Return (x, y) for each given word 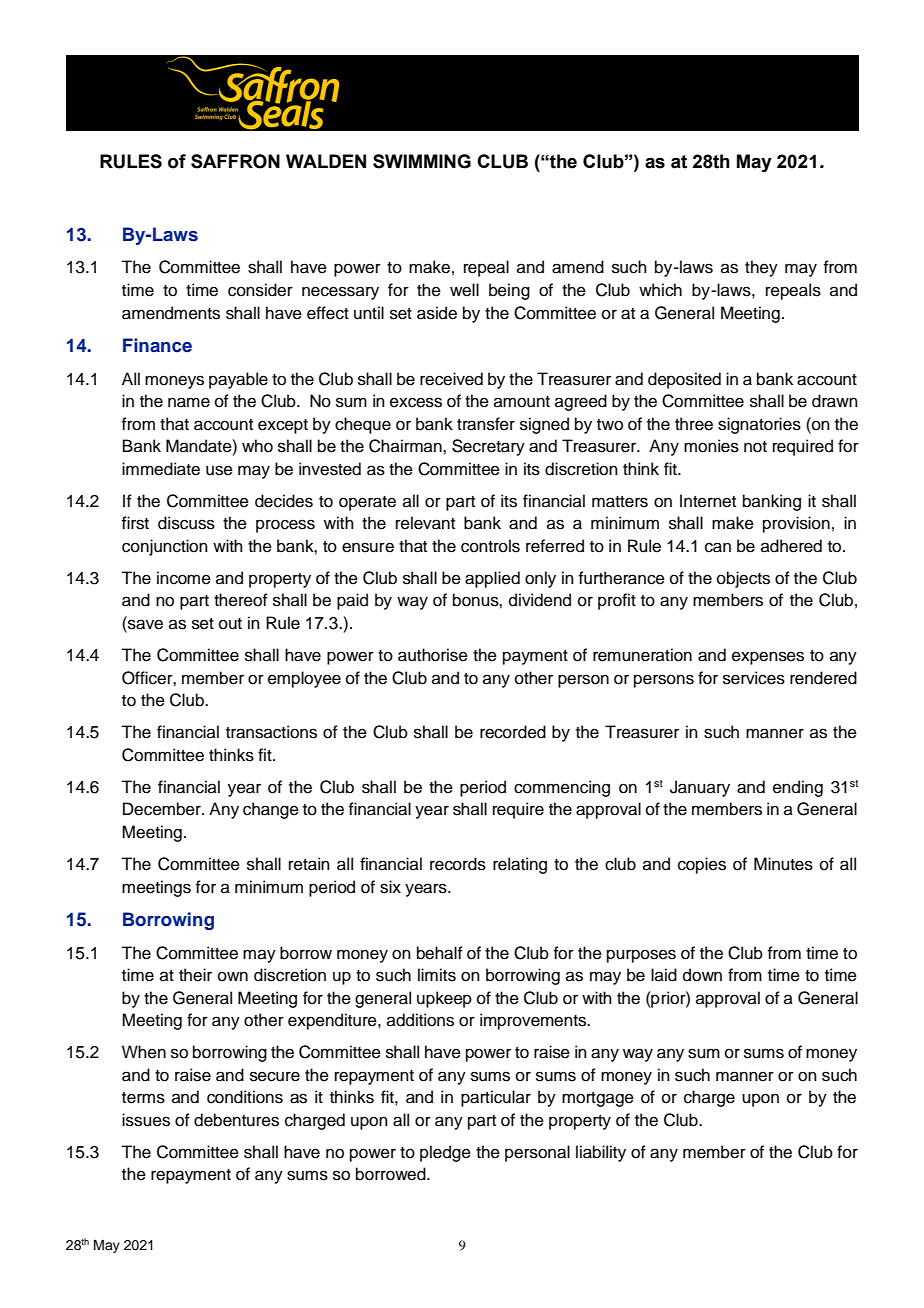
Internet (708, 501)
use (219, 470)
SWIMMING (422, 161)
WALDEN (326, 161)
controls (490, 546)
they (761, 268)
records (458, 864)
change (271, 810)
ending (798, 788)
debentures (236, 1120)
